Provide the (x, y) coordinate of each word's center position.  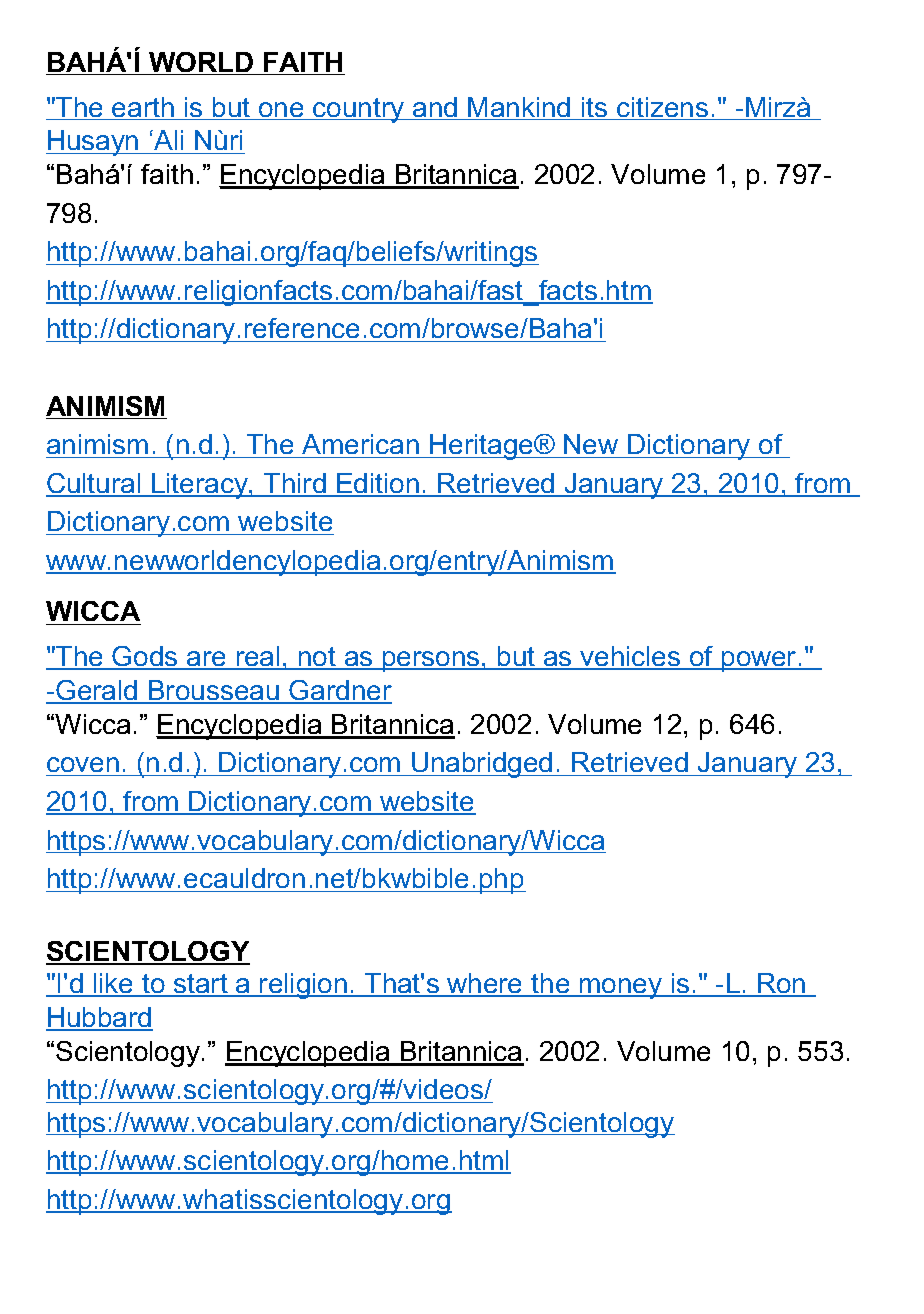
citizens (663, 108)
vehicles (630, 657)
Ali (167, 140)
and (435, 108)
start (201, 985)
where (485, 984)
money (621, 988)
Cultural (94, 484)
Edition (378, 484)
